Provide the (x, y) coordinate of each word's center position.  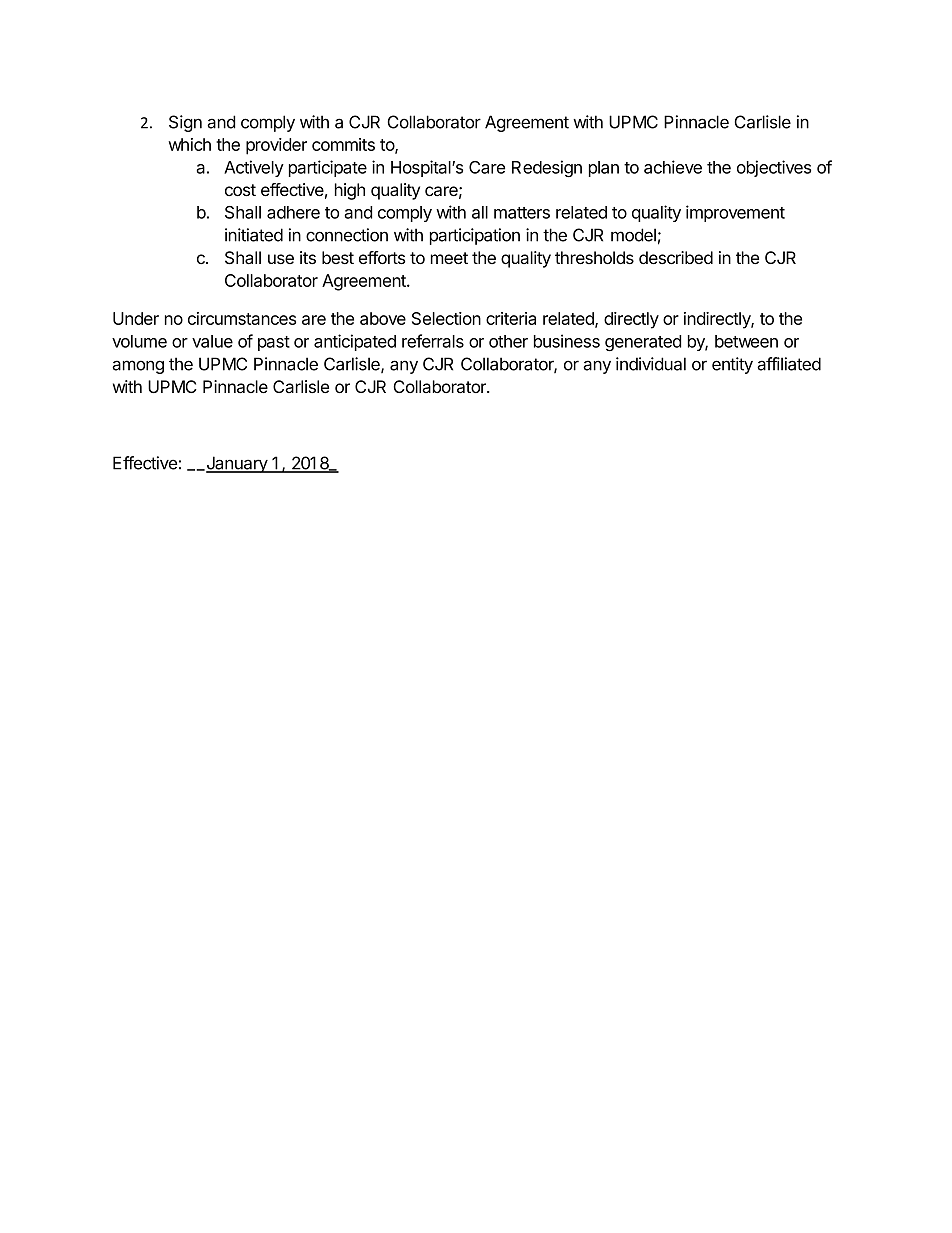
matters (522, 213)
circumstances (242, 318)
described (676, 257)
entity (732, 365)
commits (343, 144)
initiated (254, 235)
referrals (433, 341)
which (189, 144)
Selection (446, 318)
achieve (673, 167)
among (138, 367)
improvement (735, 213)
